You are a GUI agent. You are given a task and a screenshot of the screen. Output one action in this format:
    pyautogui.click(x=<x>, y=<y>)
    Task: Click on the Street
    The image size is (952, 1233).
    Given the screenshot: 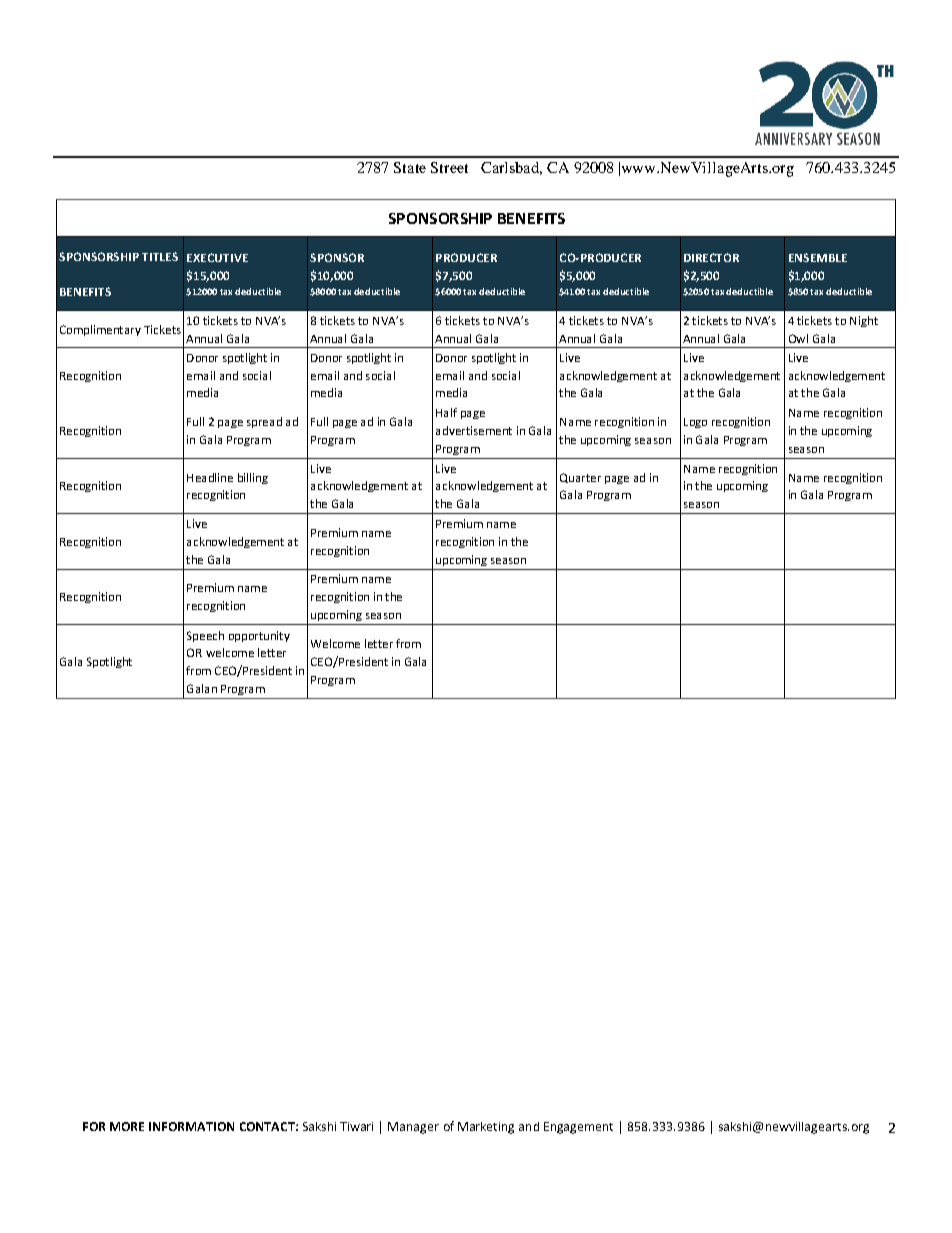 What is the action you would take?
    pyautogui.click(x=449, y=167)
